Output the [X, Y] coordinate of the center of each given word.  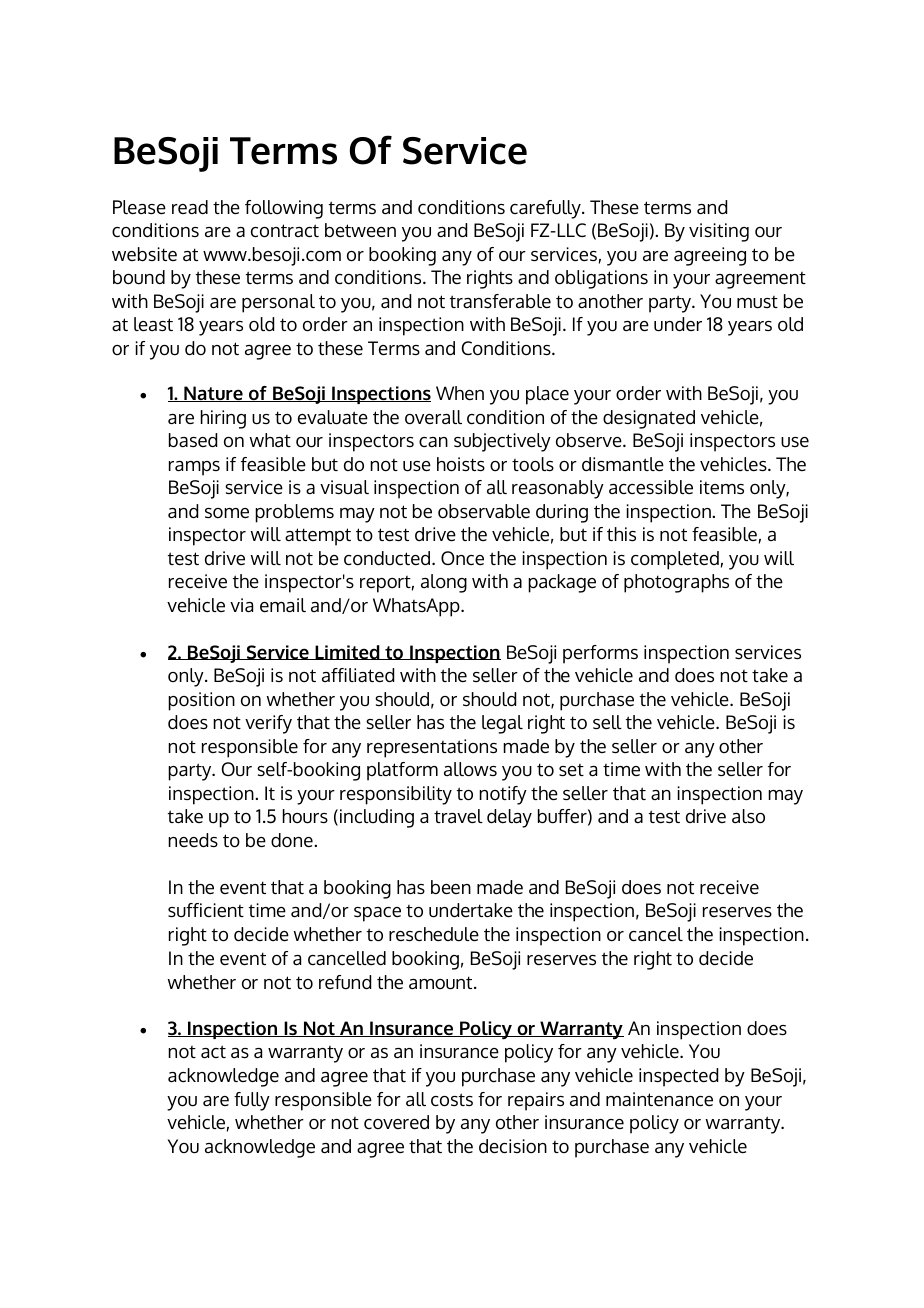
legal [502, 724]
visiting [719, 232]
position [201, 701]
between [360, 230]
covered [396, 1122]
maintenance [659, 1099]
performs [600, 654]
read [190, 207]
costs [452, 1100]
